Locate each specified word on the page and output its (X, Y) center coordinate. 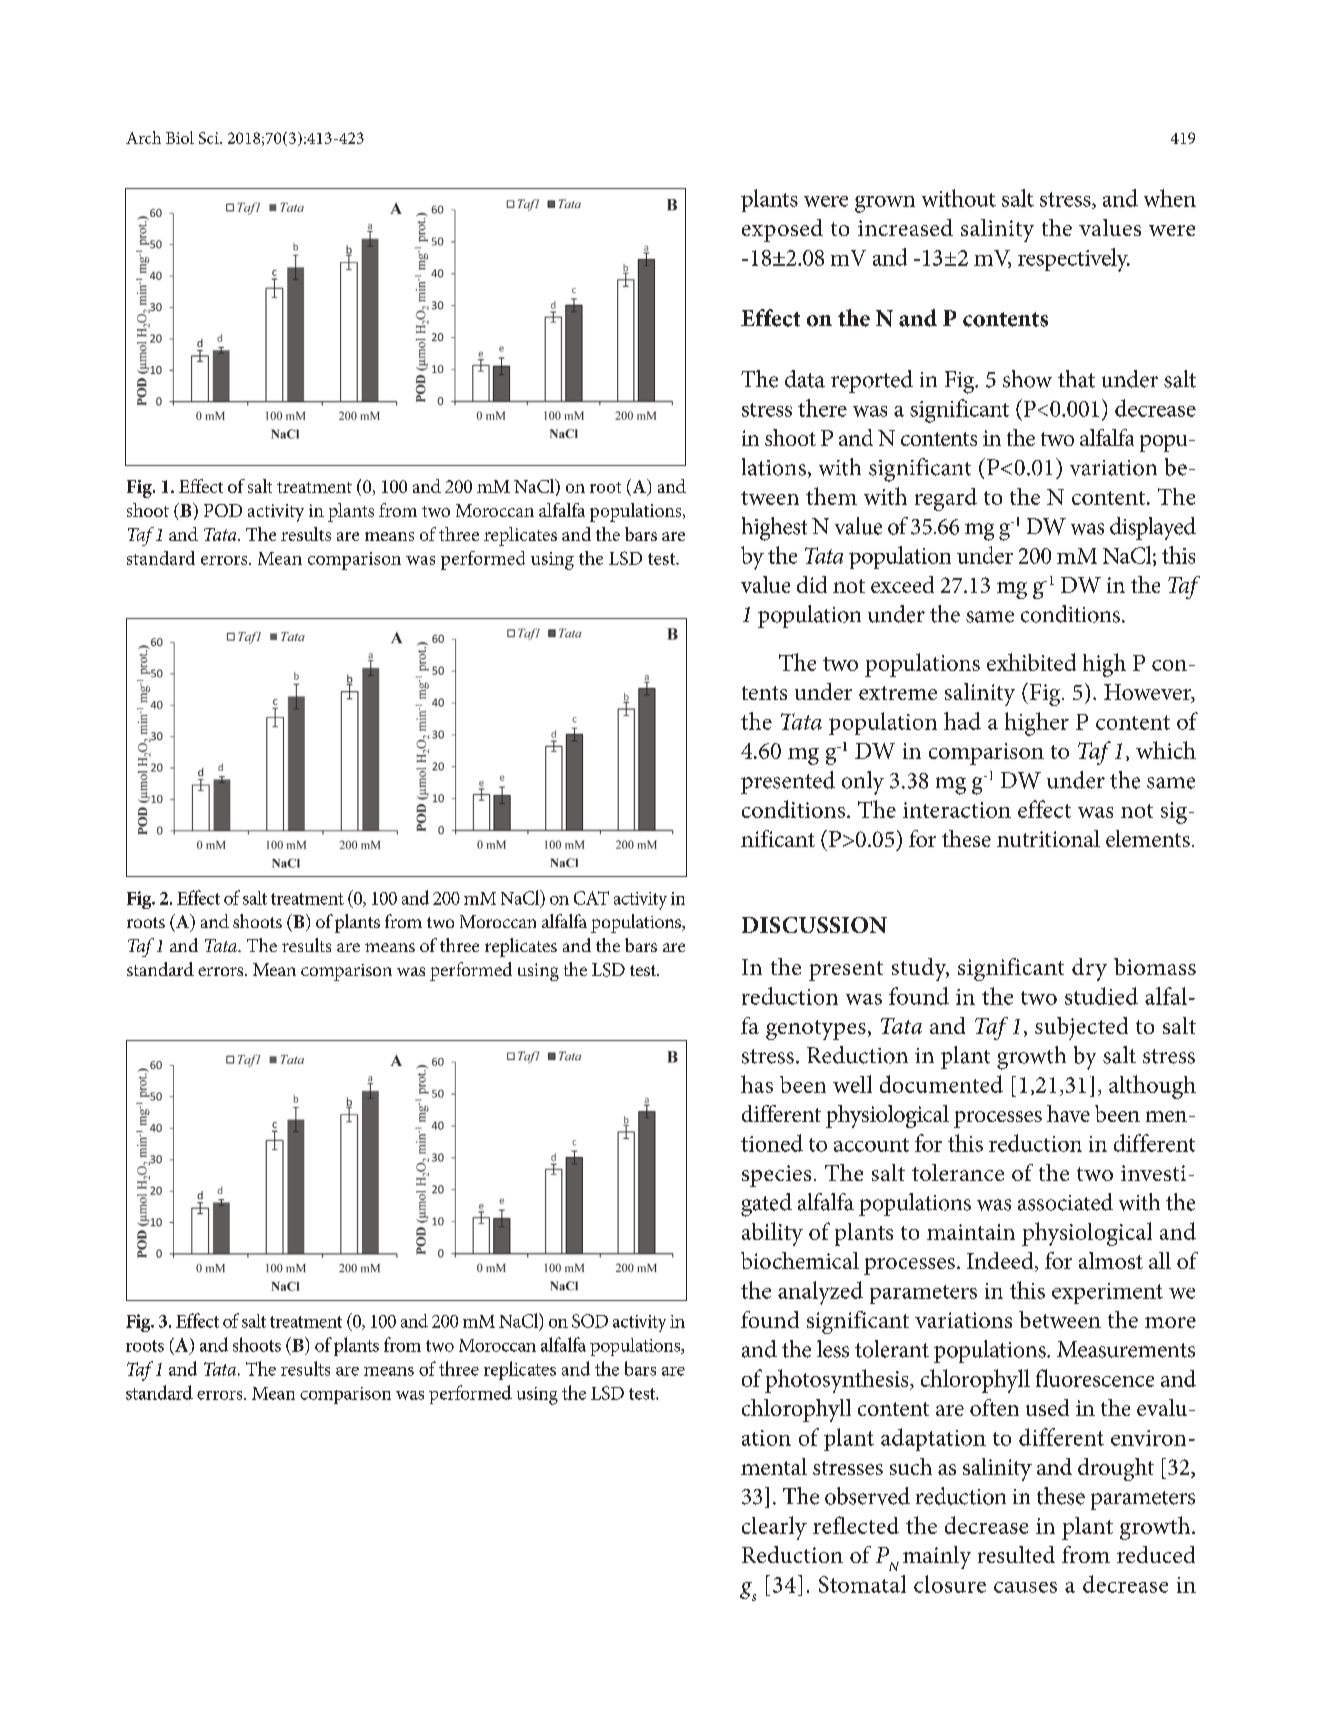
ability (772, 1234)
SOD (590, 1321)
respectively (1074, 260)
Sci (210, 138)
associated (1065, 1202)
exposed (782, 230)
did (812, 584)
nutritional (1048, 838)
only (863, 783)
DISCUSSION (814, 925)
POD (223, 510)
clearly (774, 1528)
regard (946, 499)
